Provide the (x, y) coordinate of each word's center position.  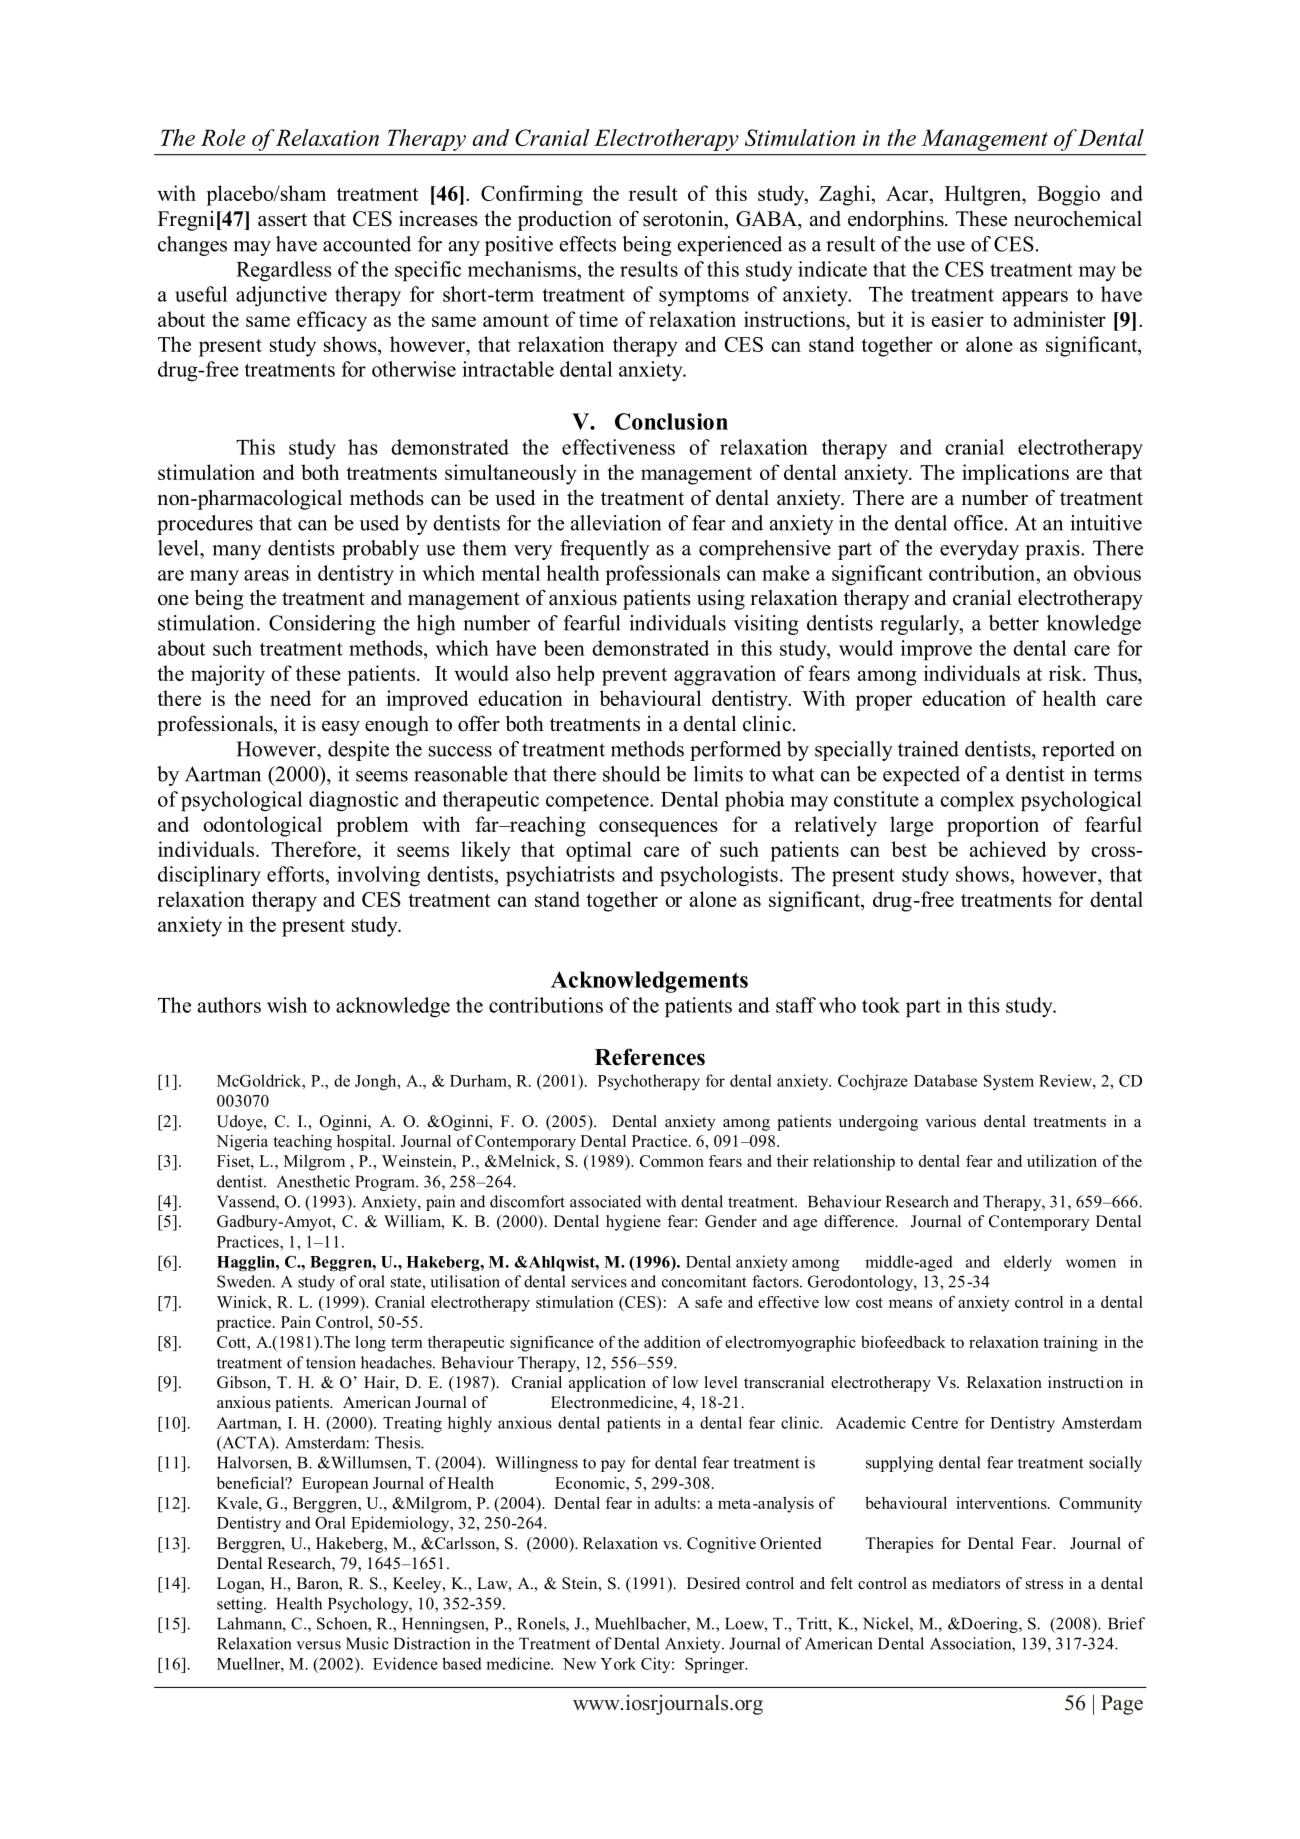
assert (282, 220)
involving (378, 876)
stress (1044, 1584)
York (618, 1663)
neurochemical (1078, 219)
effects (588, 244)
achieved (1008, 849)
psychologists (719, 876)
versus (318, 1645)
